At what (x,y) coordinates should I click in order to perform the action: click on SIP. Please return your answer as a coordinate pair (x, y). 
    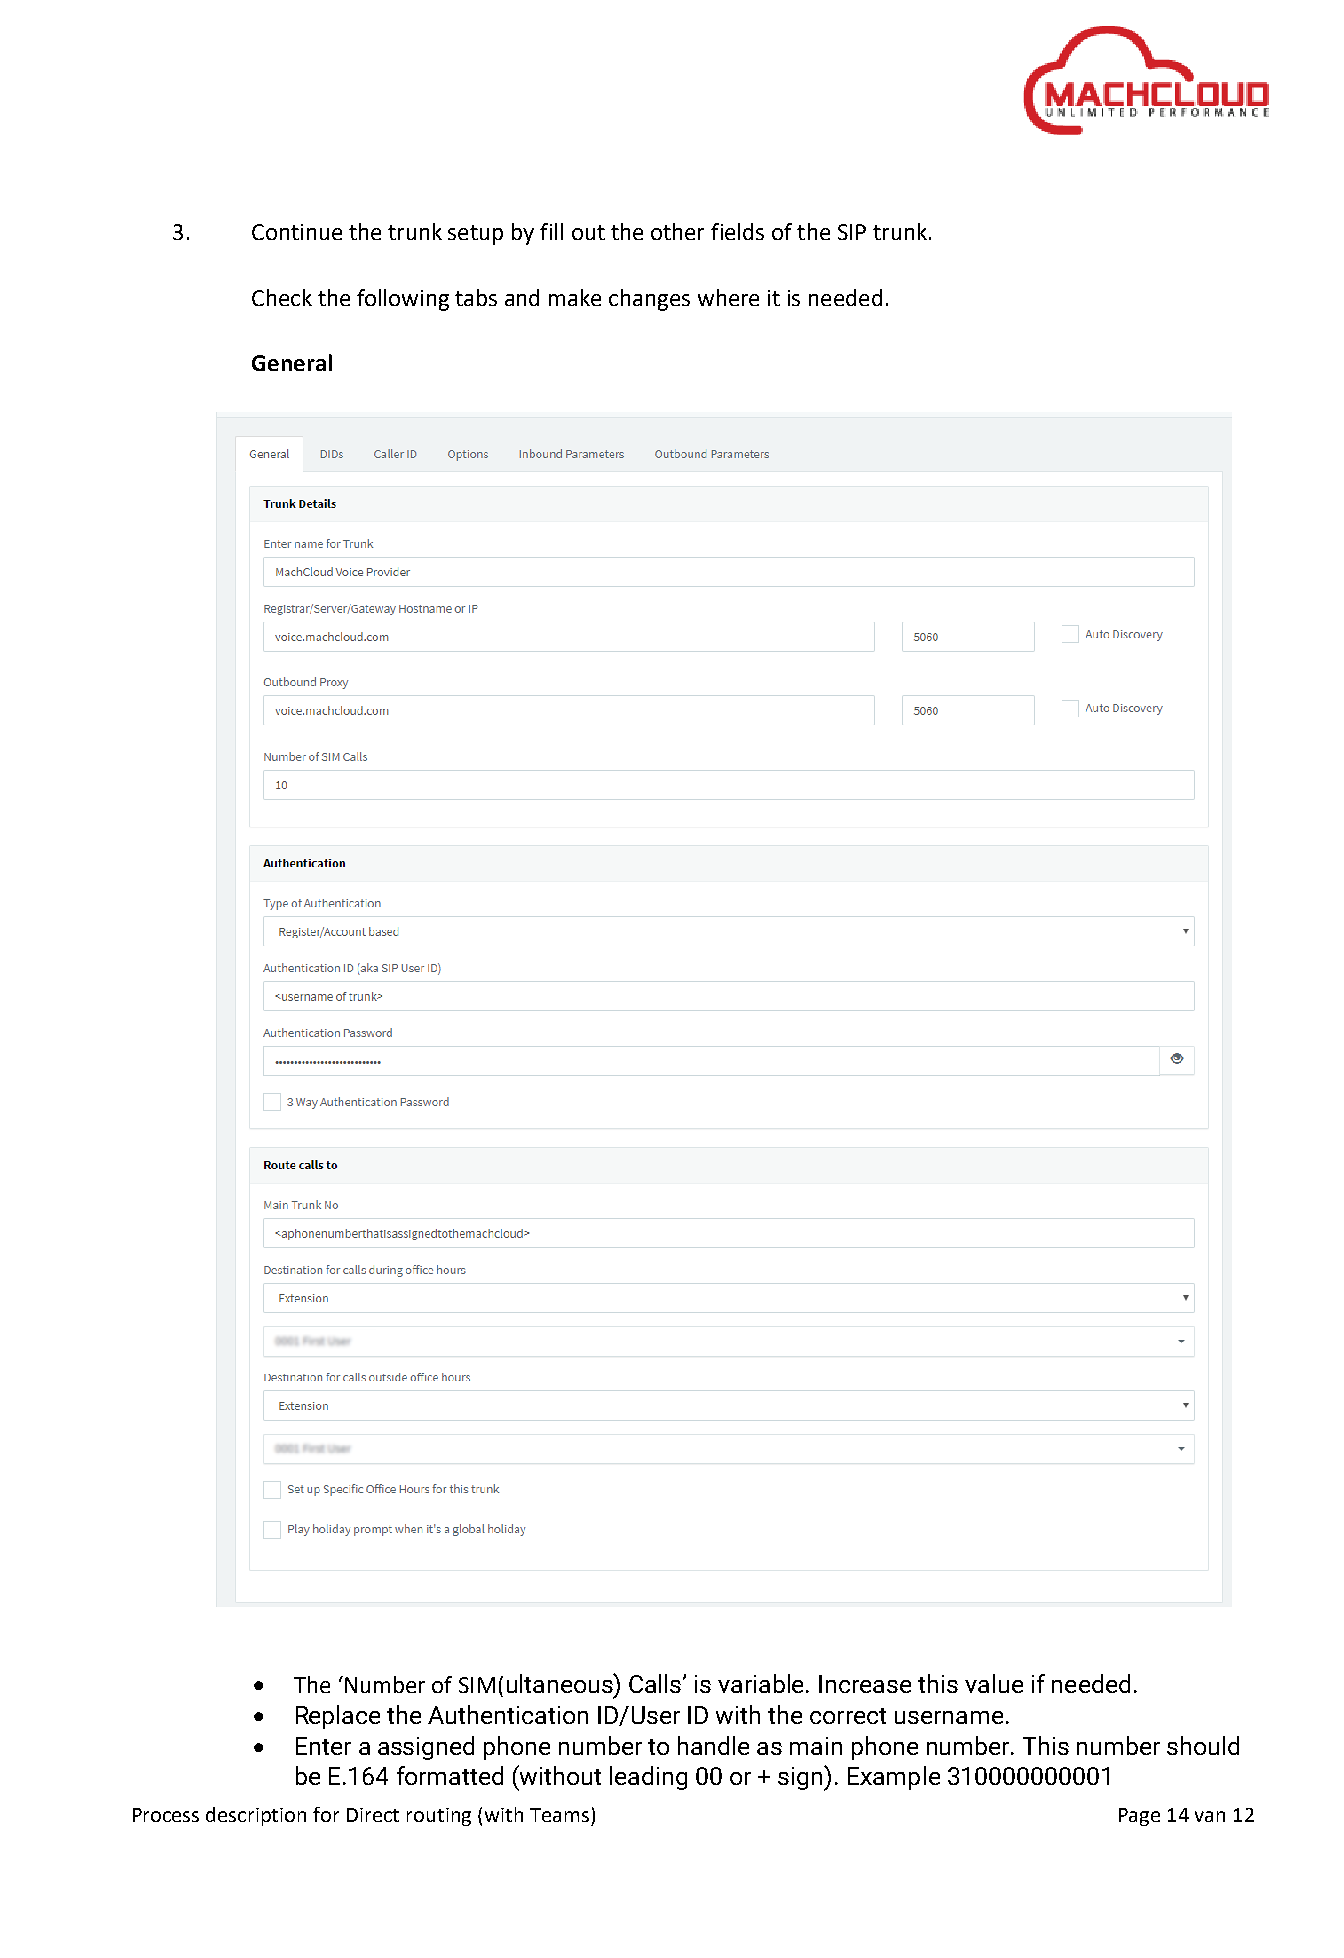
    Looking at the image, I should click on (852, 232).
